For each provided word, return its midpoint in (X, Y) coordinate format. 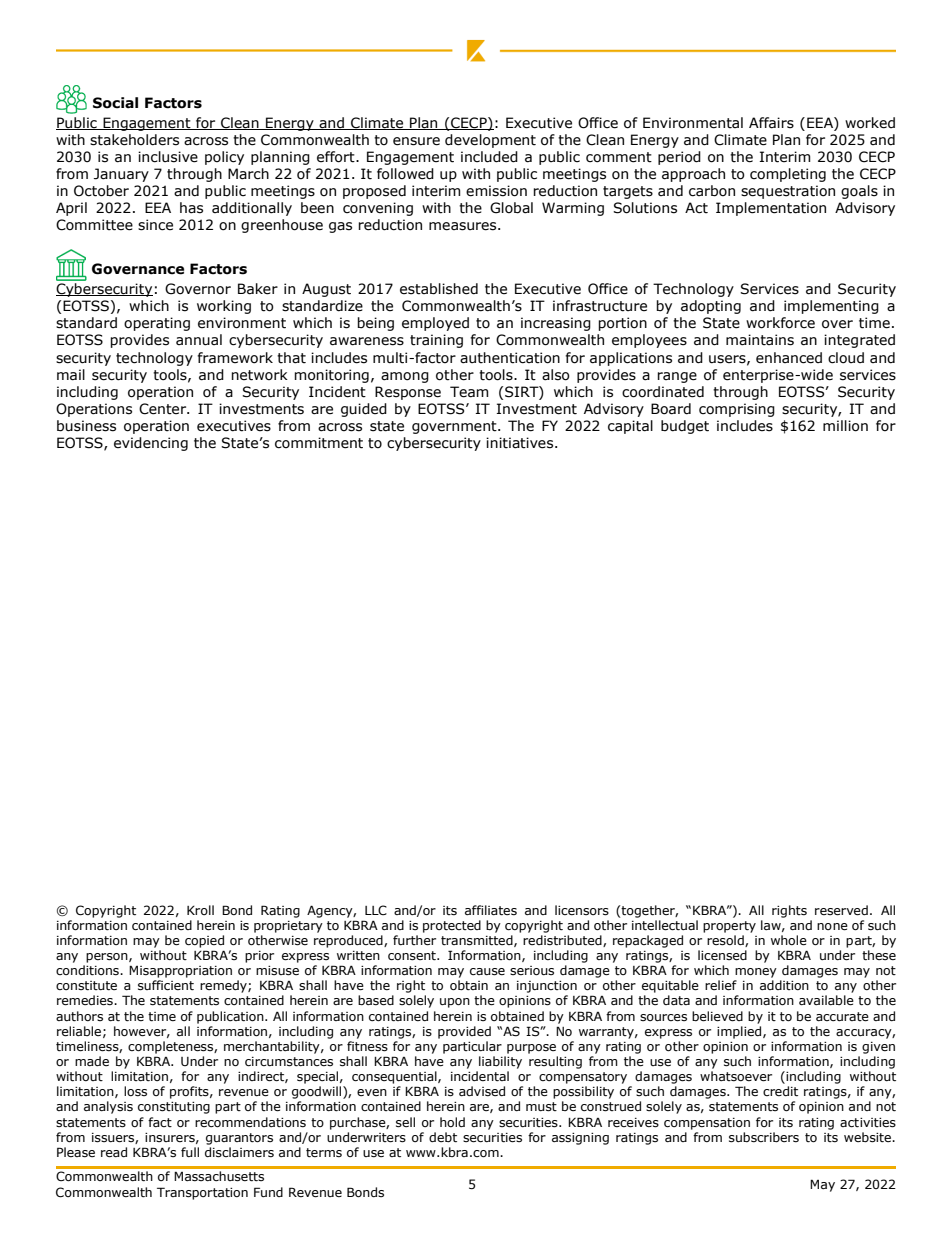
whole (789, 940)
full (190, 1152)
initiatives (521, 443)
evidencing (151, 444)
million (845, 426)
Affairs (771, 123)
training (436, 341)
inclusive (168, 157)
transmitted (478, 941)
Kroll (200, 910)
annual (199, 340)
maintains (760, 340)
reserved (841, 910)
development (490, 141)
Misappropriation (180, 971)
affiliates (491, 910)
